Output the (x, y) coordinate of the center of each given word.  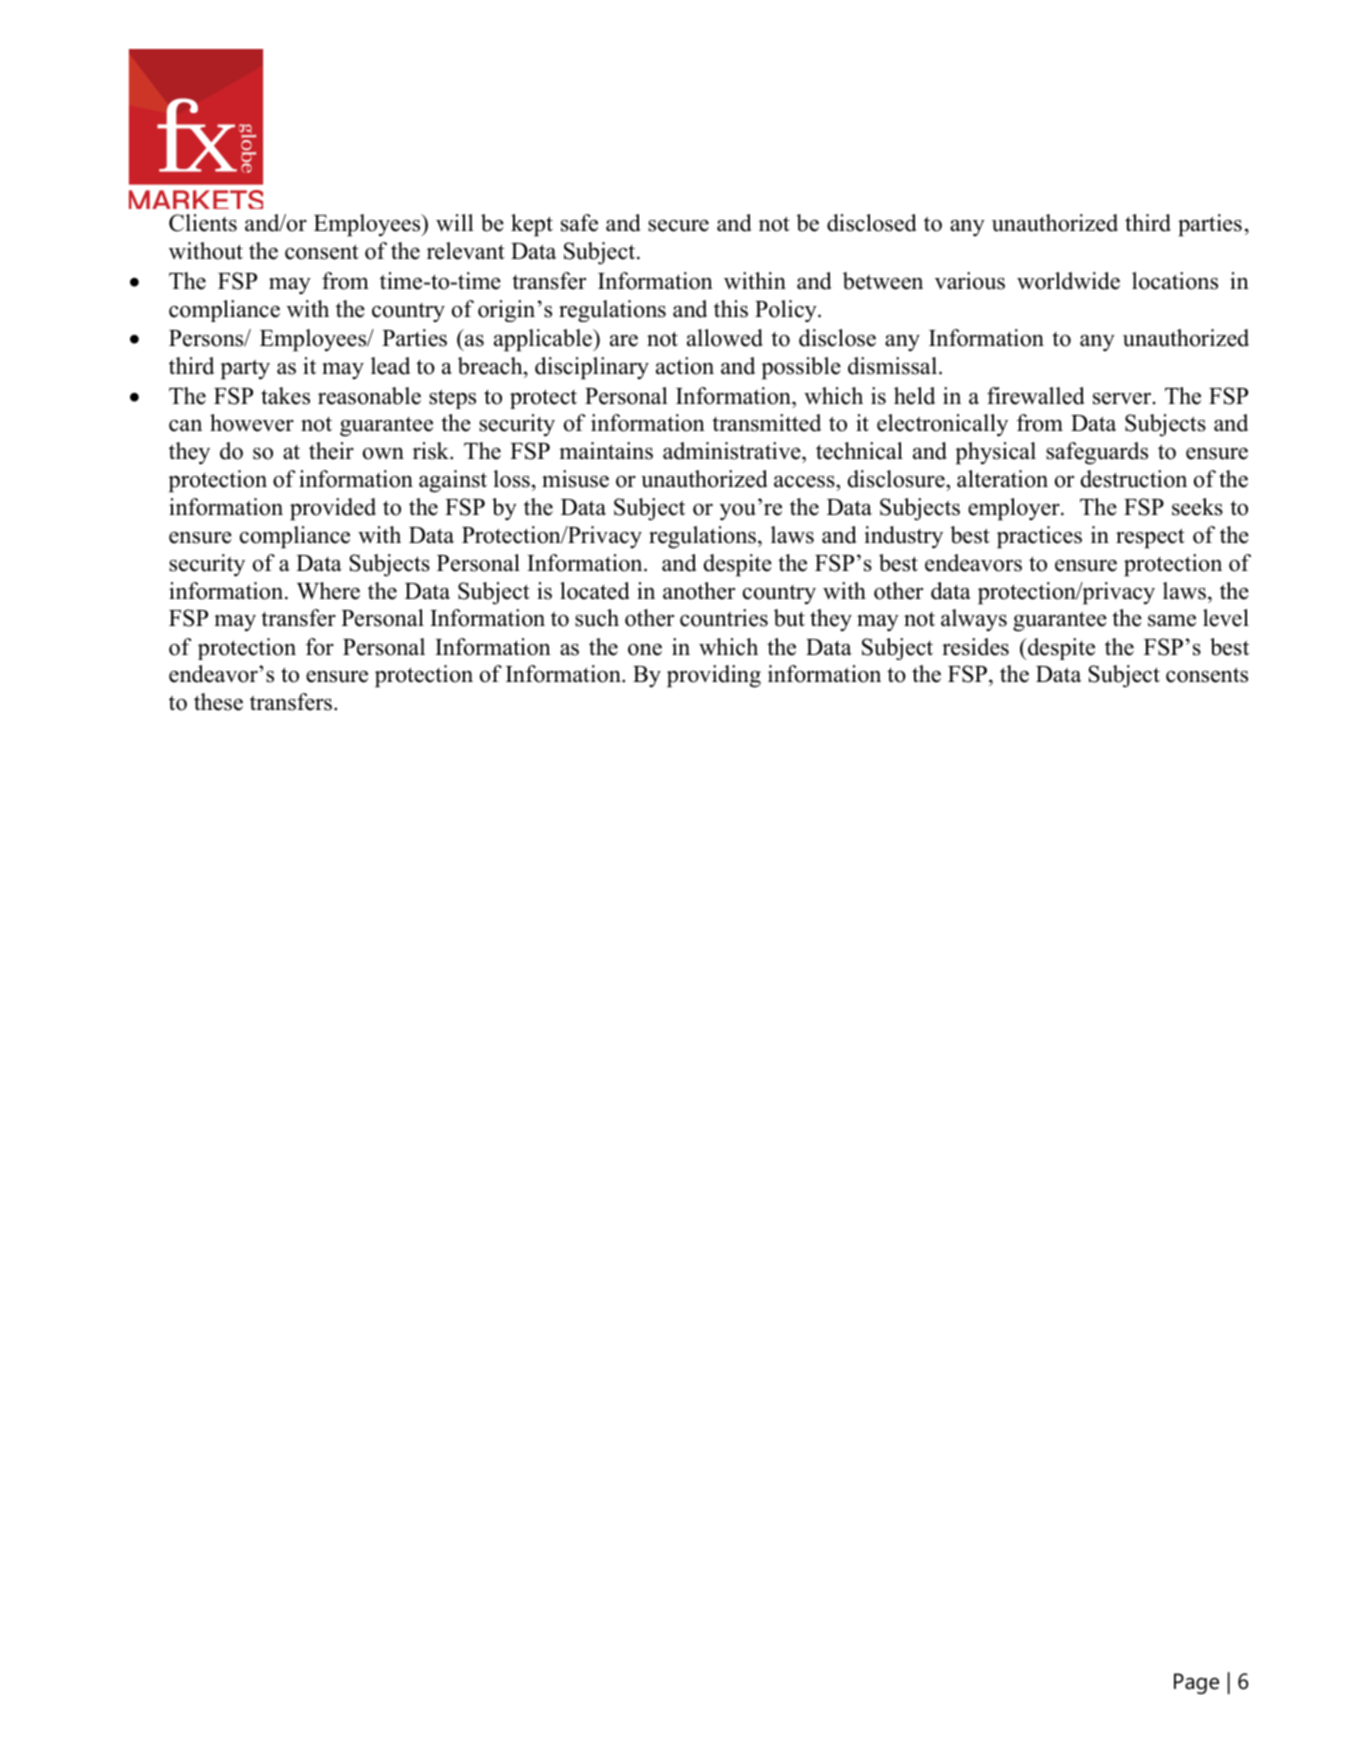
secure (678, 225)
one (645, 650)
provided (333, 509)
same (1172, 621)
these (218, 702)
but (789, 618)
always (974, 620)
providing (714, 676)
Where (328, 591)
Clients (203, 223)
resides (975, 647)
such (597, 618)
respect (1150, 538)
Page (1196, 1683)
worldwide (1068, 281)
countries (724, 618)
